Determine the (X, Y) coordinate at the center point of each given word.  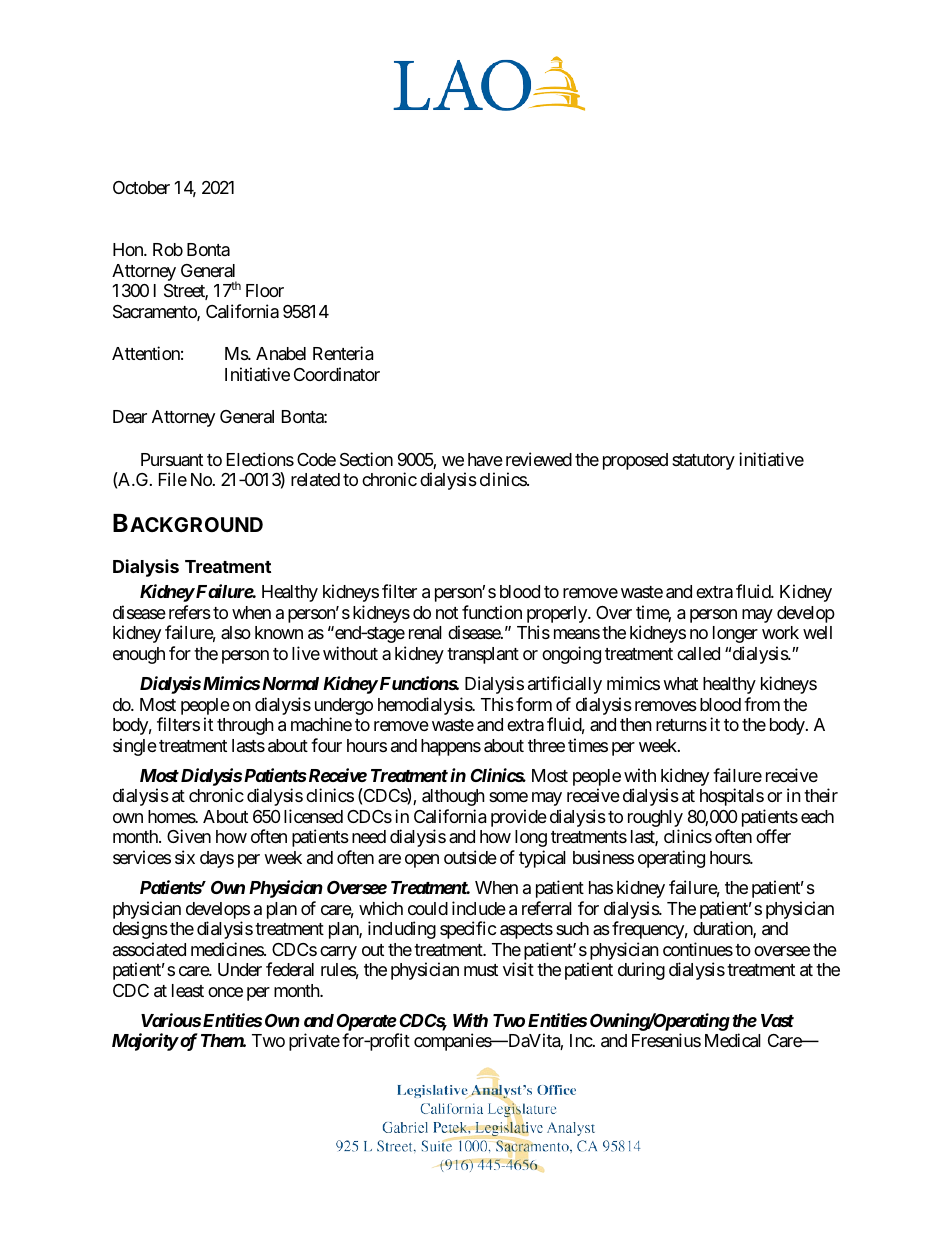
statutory (703, 462)
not (447, 613)
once (225, 992)
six (185, 857)
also (236, 632)
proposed (635, 461)
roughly (655, 820)
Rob (168, 249)
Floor (265, 290)
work (780, 632)
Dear (130, 416)
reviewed (539, 459)
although (453, 797)
